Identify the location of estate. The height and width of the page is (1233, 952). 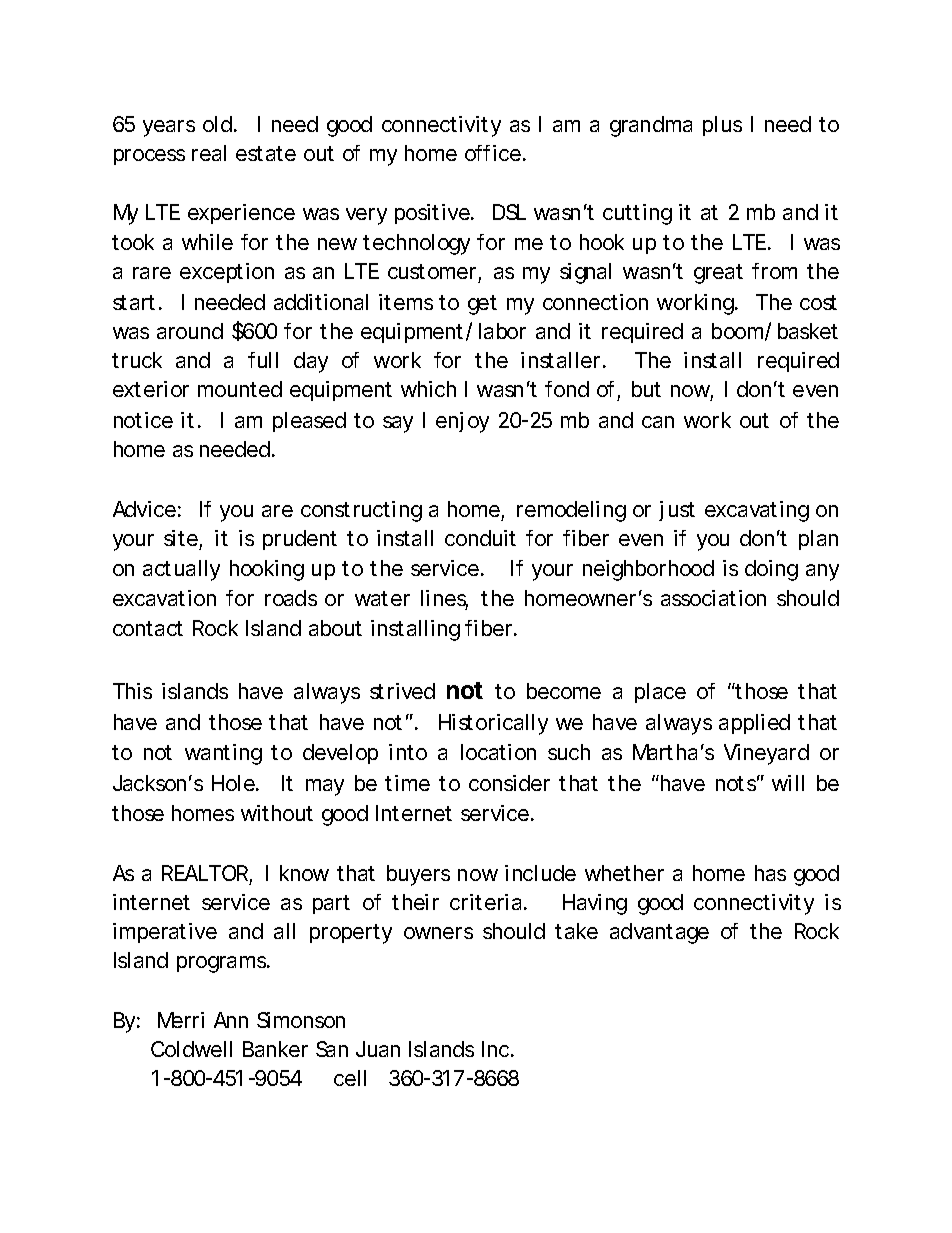
(266, 153).
